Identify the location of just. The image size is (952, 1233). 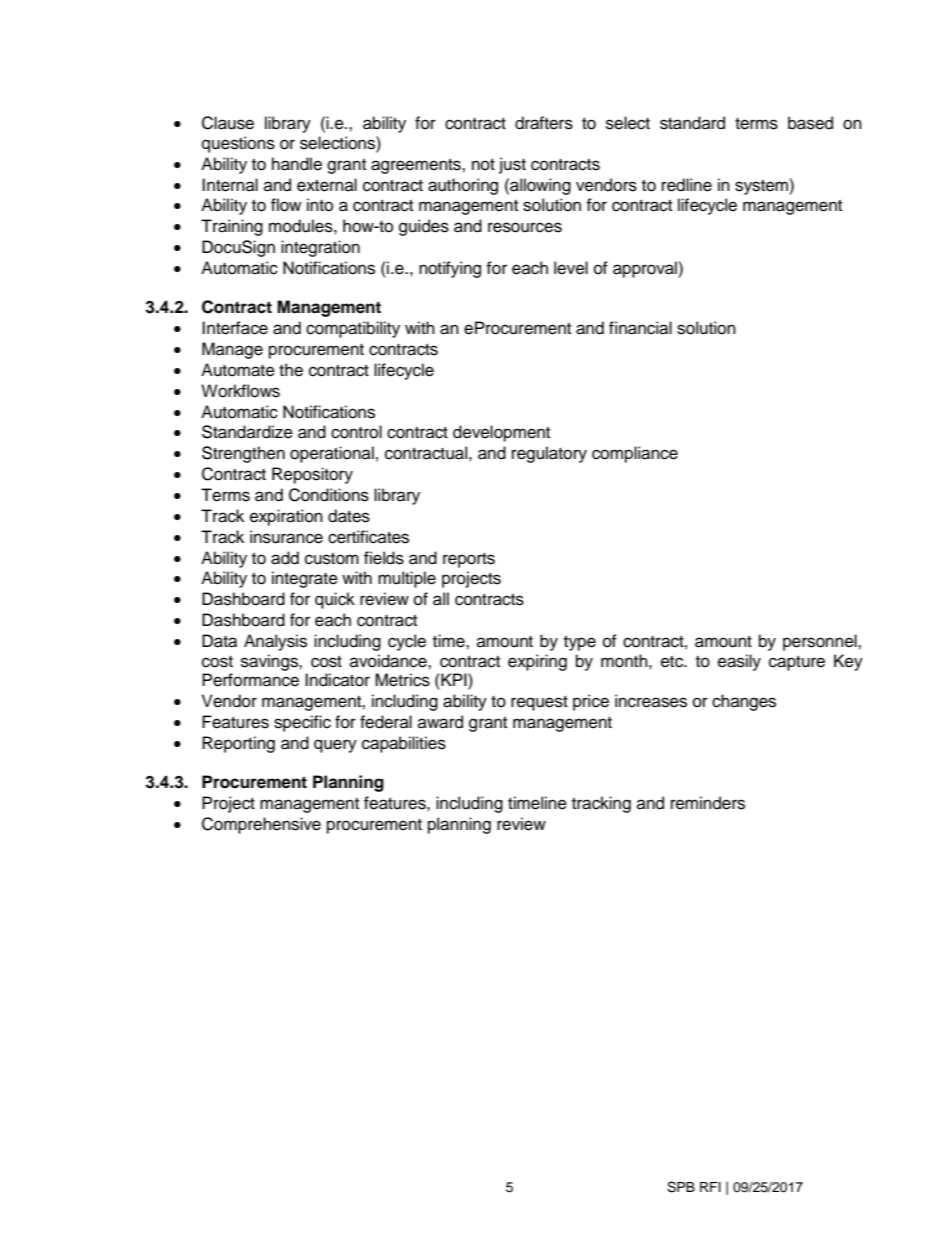
(512, 165).
